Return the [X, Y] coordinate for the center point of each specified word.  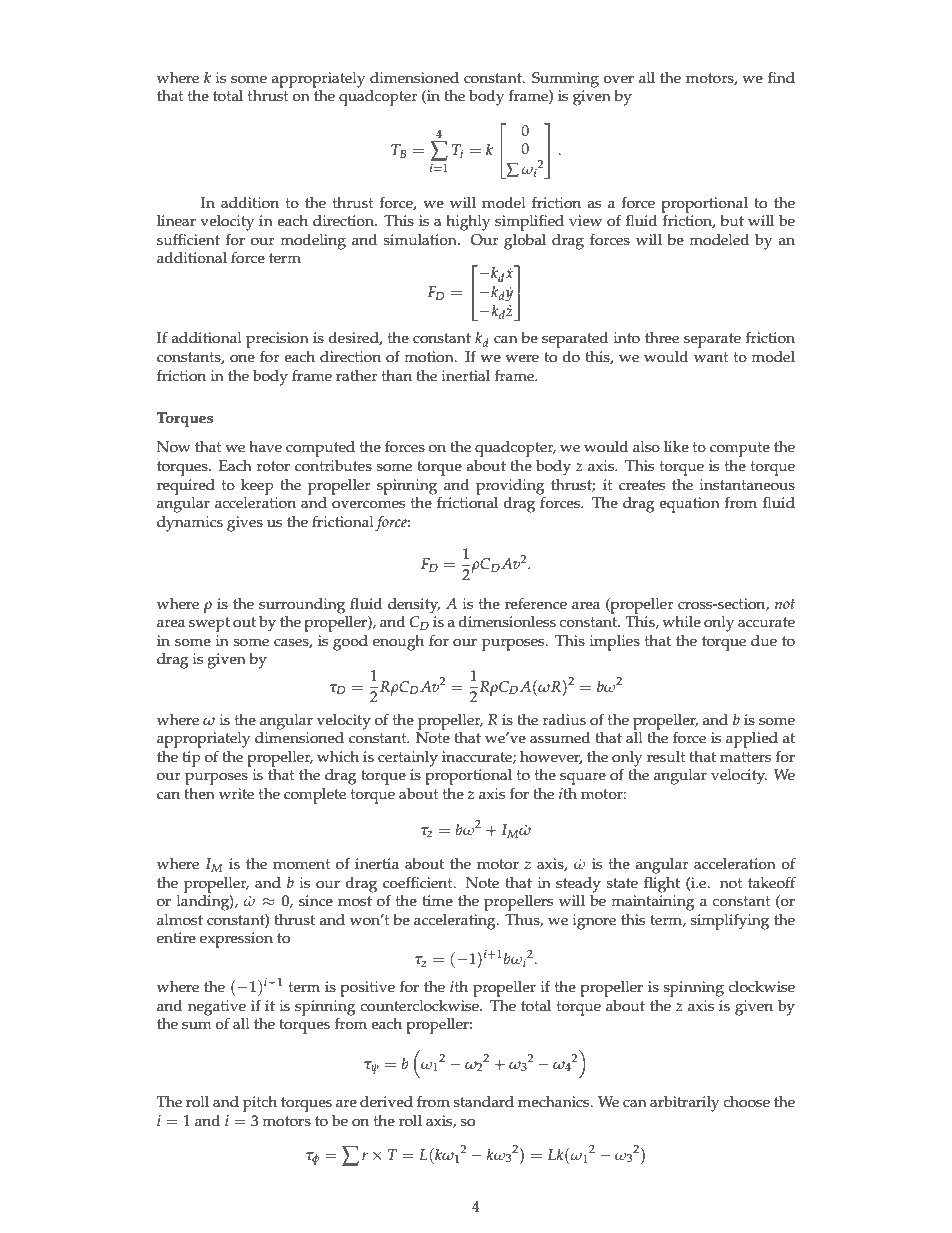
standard [483, 1102]
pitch [260, 1104]
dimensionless [507, 622]
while [681, 622]
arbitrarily [684, 1104]
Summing [565, 80]
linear [176, 221]
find [781, 77]
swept [209, 624]
